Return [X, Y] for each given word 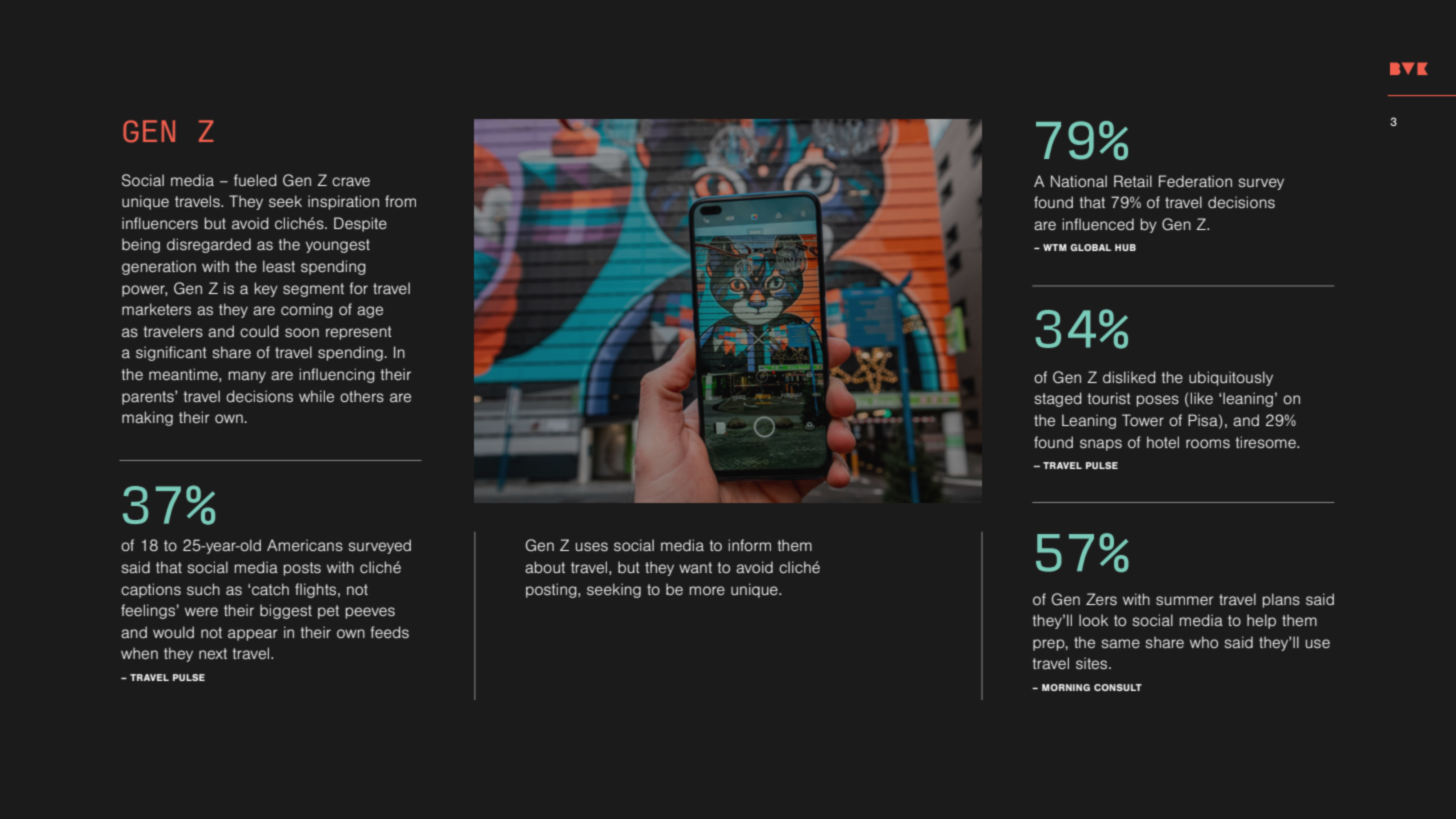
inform [750, 545]
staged [1058, 399]
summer [1185, 600]
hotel [1163, 442]
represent [359, 333]
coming [307, 310]
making [147, 418]
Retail [1133, 181]
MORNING [1066, 687]
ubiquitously [1231, 378]
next [213, 653]
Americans [305, 545]
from [400, 201]
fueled [255, 180]
